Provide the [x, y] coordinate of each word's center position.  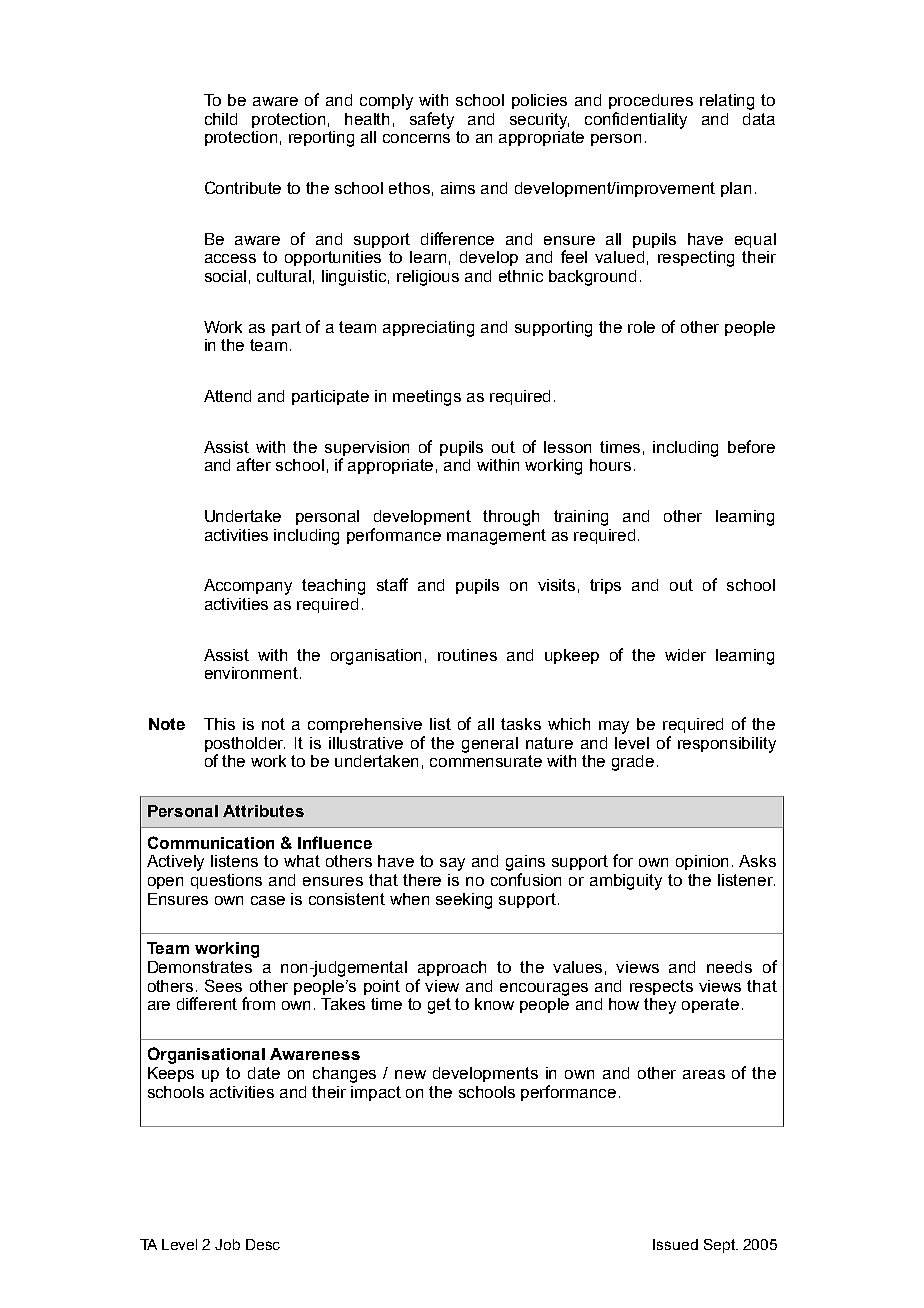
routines [467, 655]
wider [685, 655]
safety [432, 120]
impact [376, 1093]
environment [253, 673]
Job [227, 1244]
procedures [651, 101]
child [221, 119]
